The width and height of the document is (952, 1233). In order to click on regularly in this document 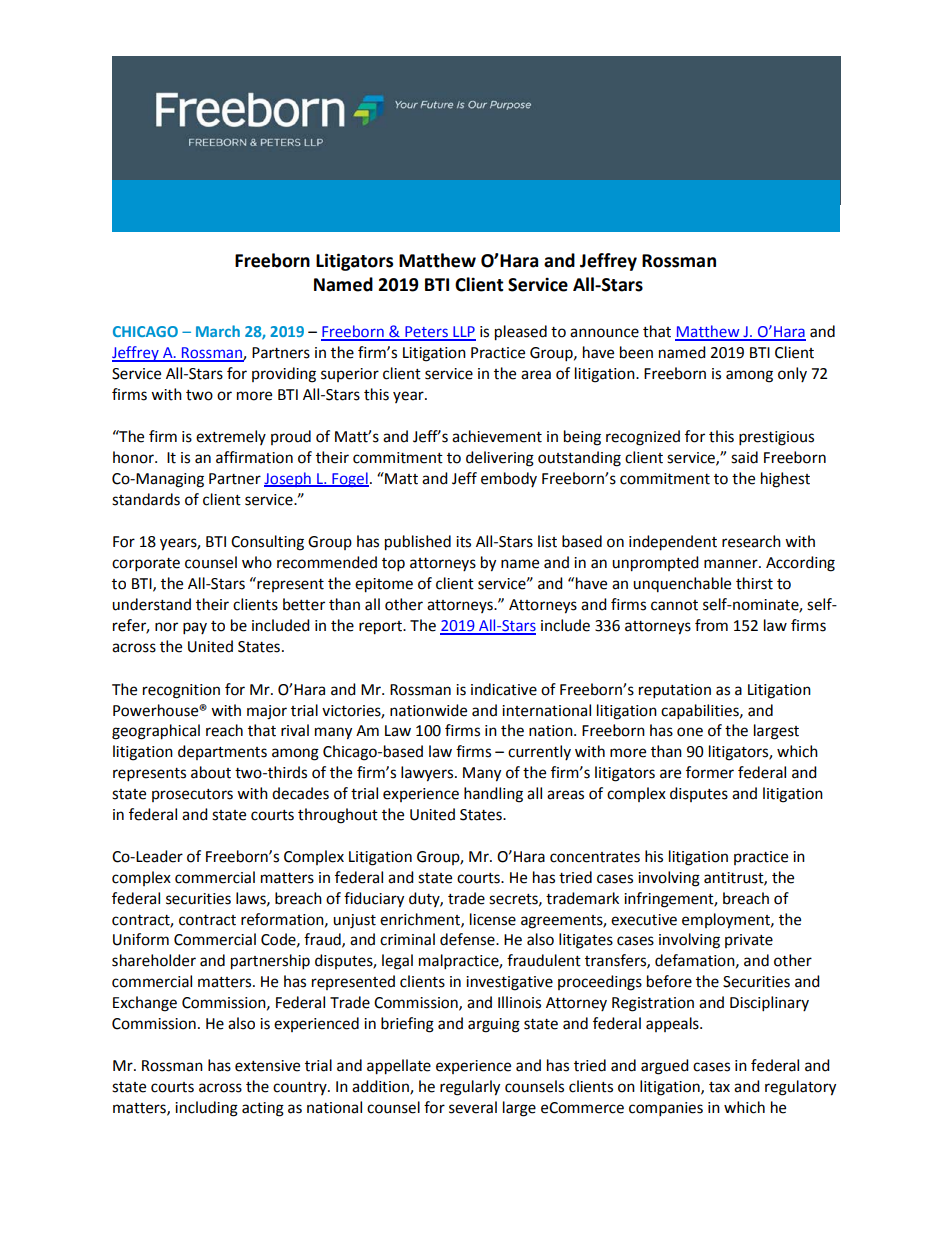, I will do `click(470, 1088)`.
